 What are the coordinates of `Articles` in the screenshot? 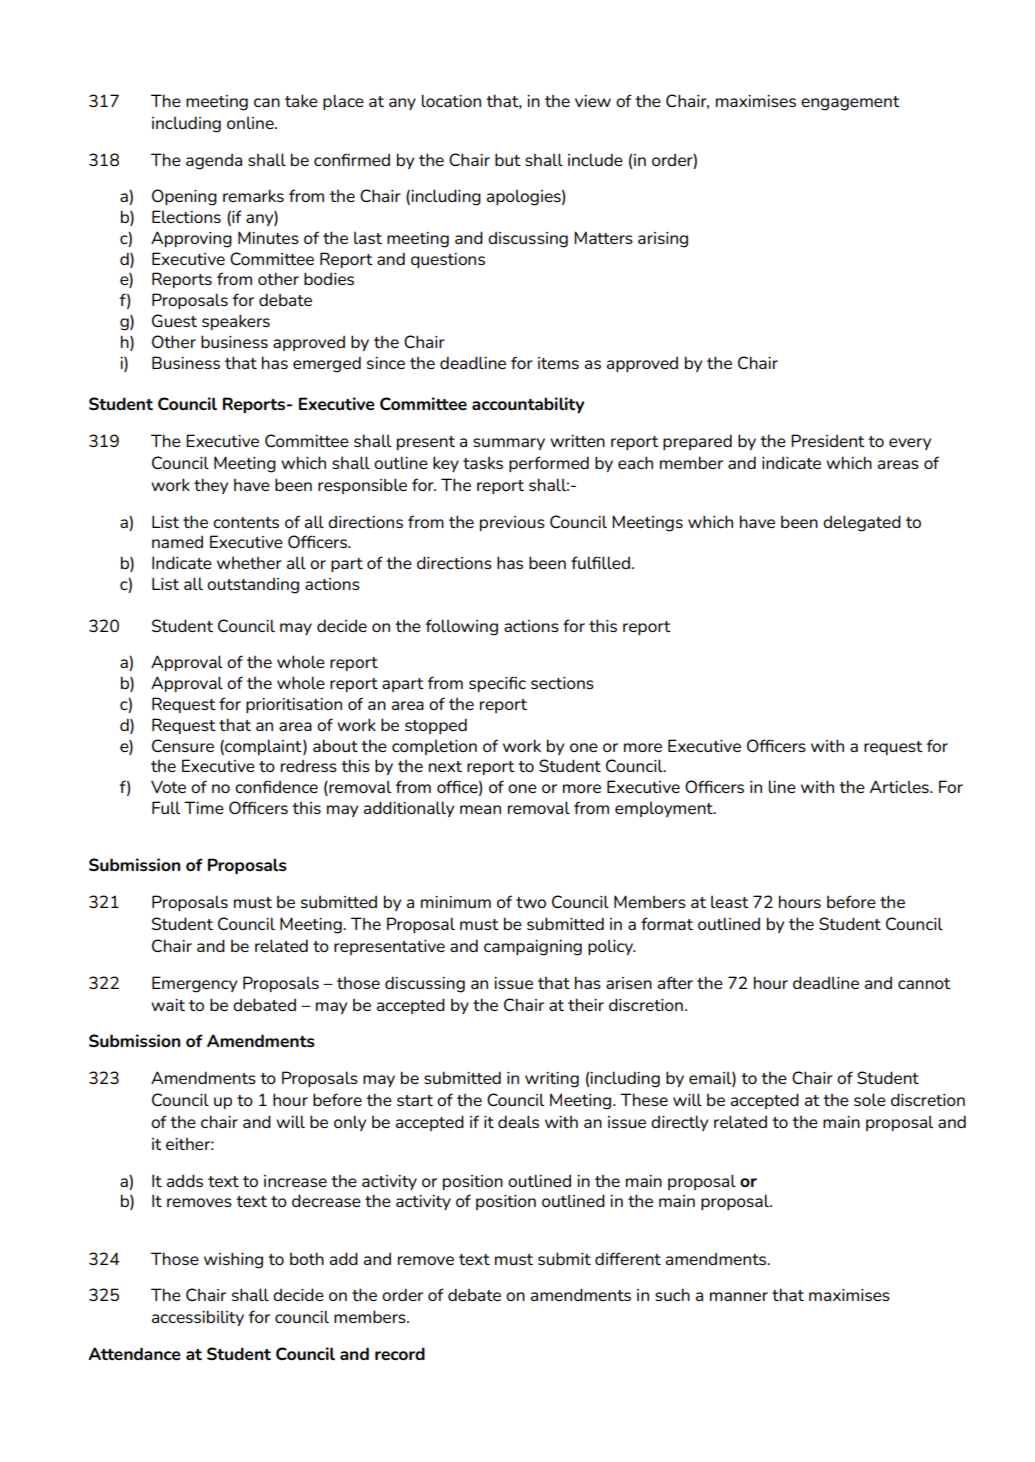 It's located at (900, 786).
